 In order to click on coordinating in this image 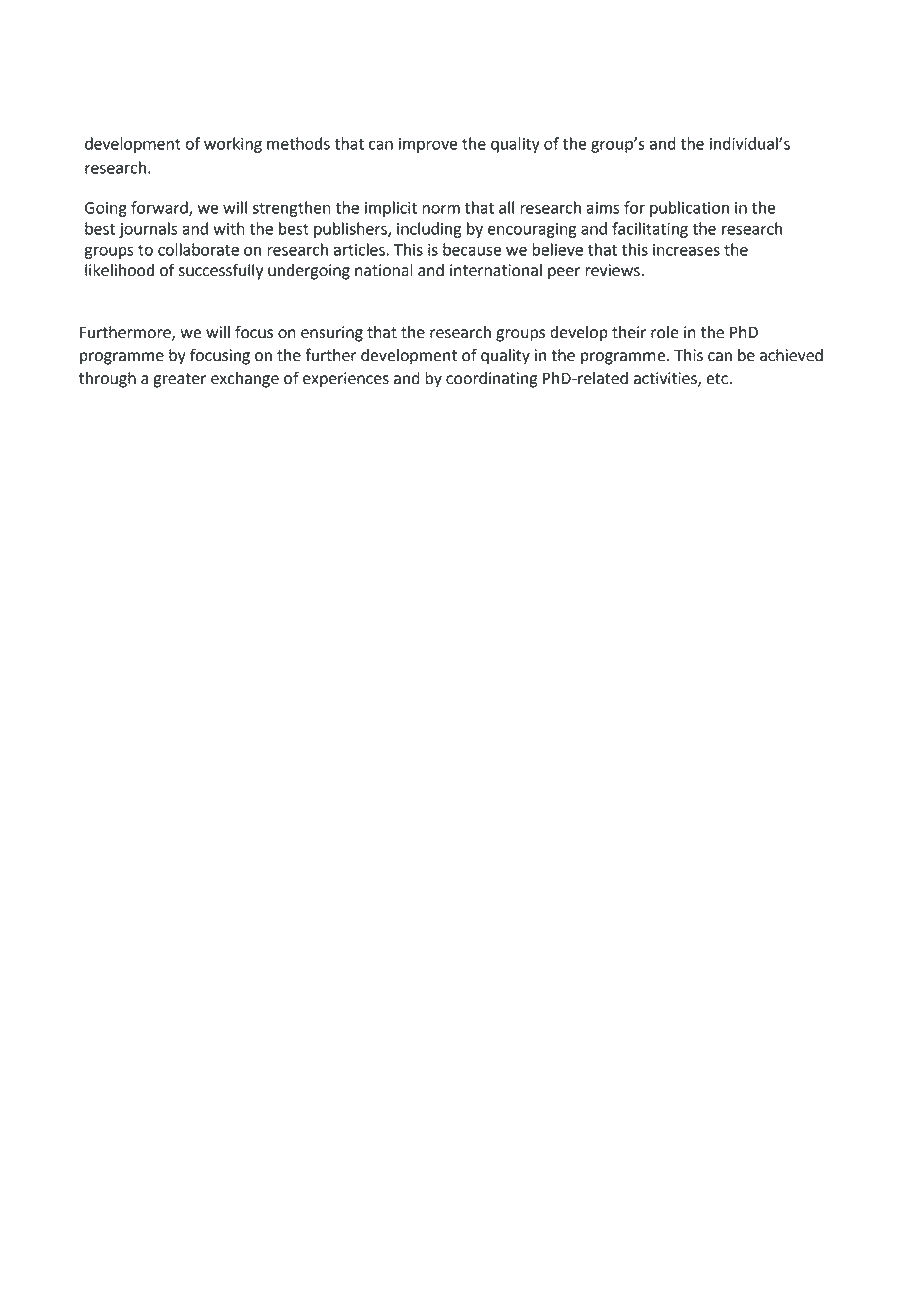, I will do `click(491, 380)`.
